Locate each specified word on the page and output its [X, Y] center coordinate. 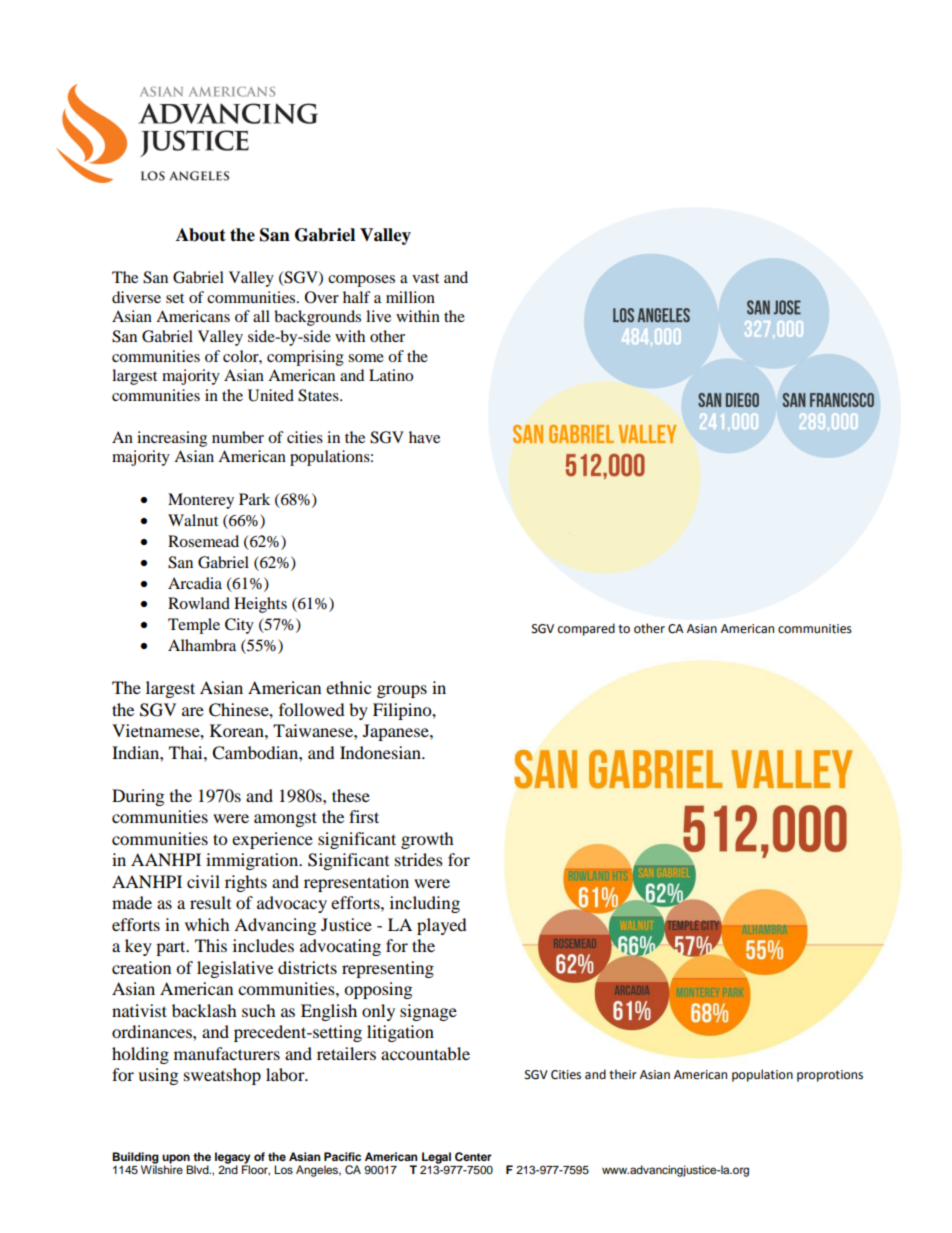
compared [586, 629]
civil [203, 881]
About [201, 235]
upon [176, 1160]
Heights [260, 605]
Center [473, 1157]
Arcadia [195, 583]
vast [425, 278]
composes [361, 281]
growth [427, 840]
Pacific [342, 1156]
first [364, 816]
